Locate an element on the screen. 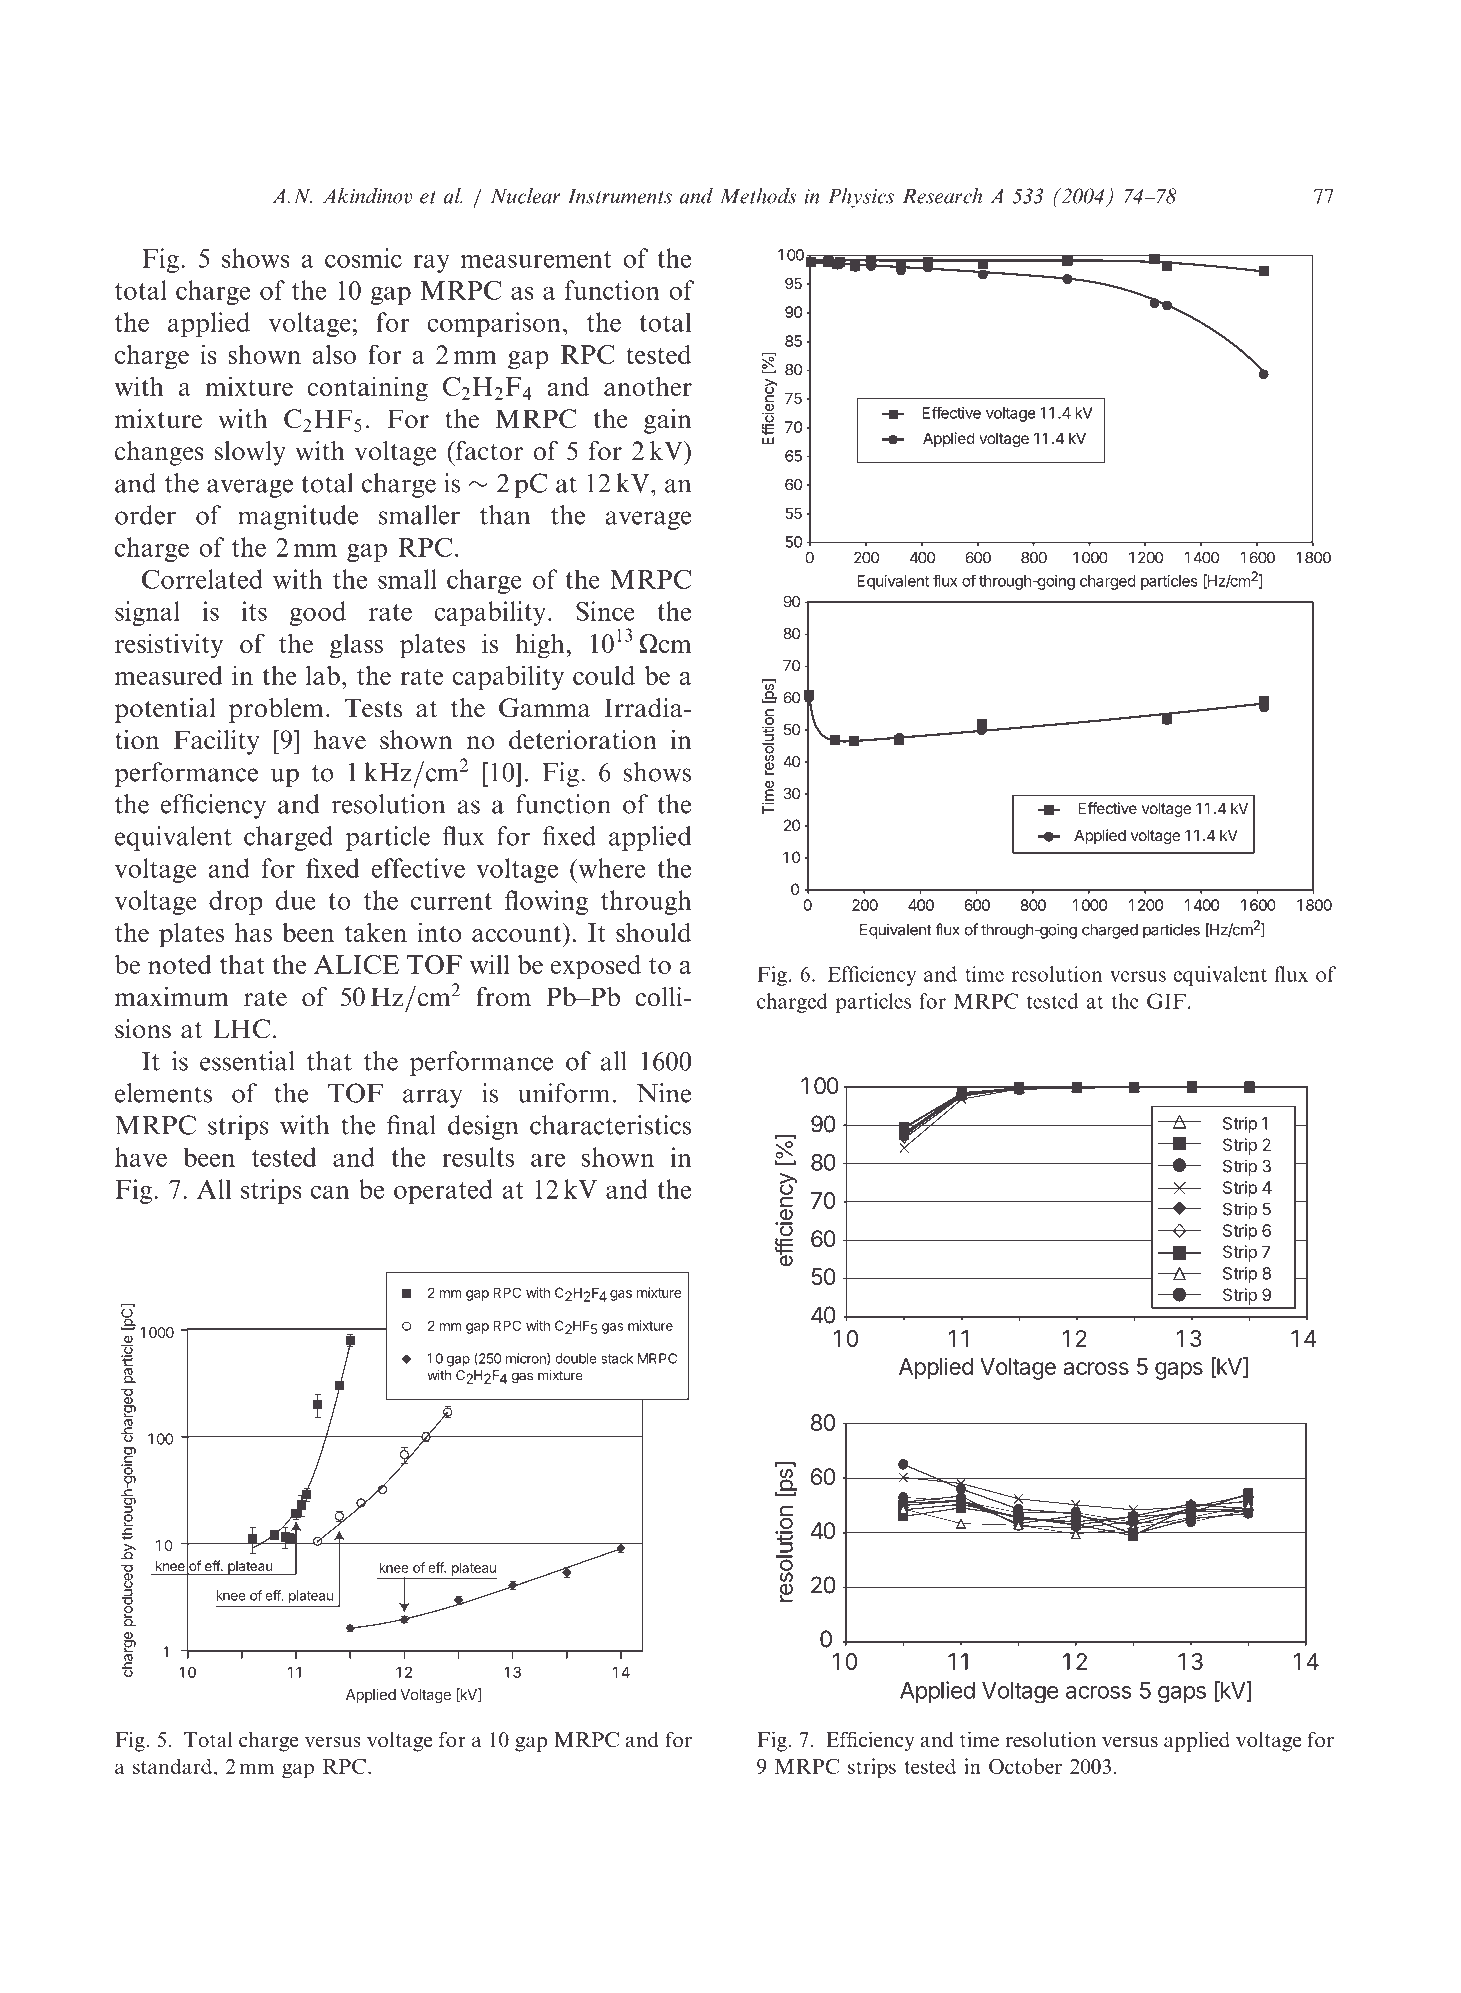  could is located at coordinates (604, 675).
